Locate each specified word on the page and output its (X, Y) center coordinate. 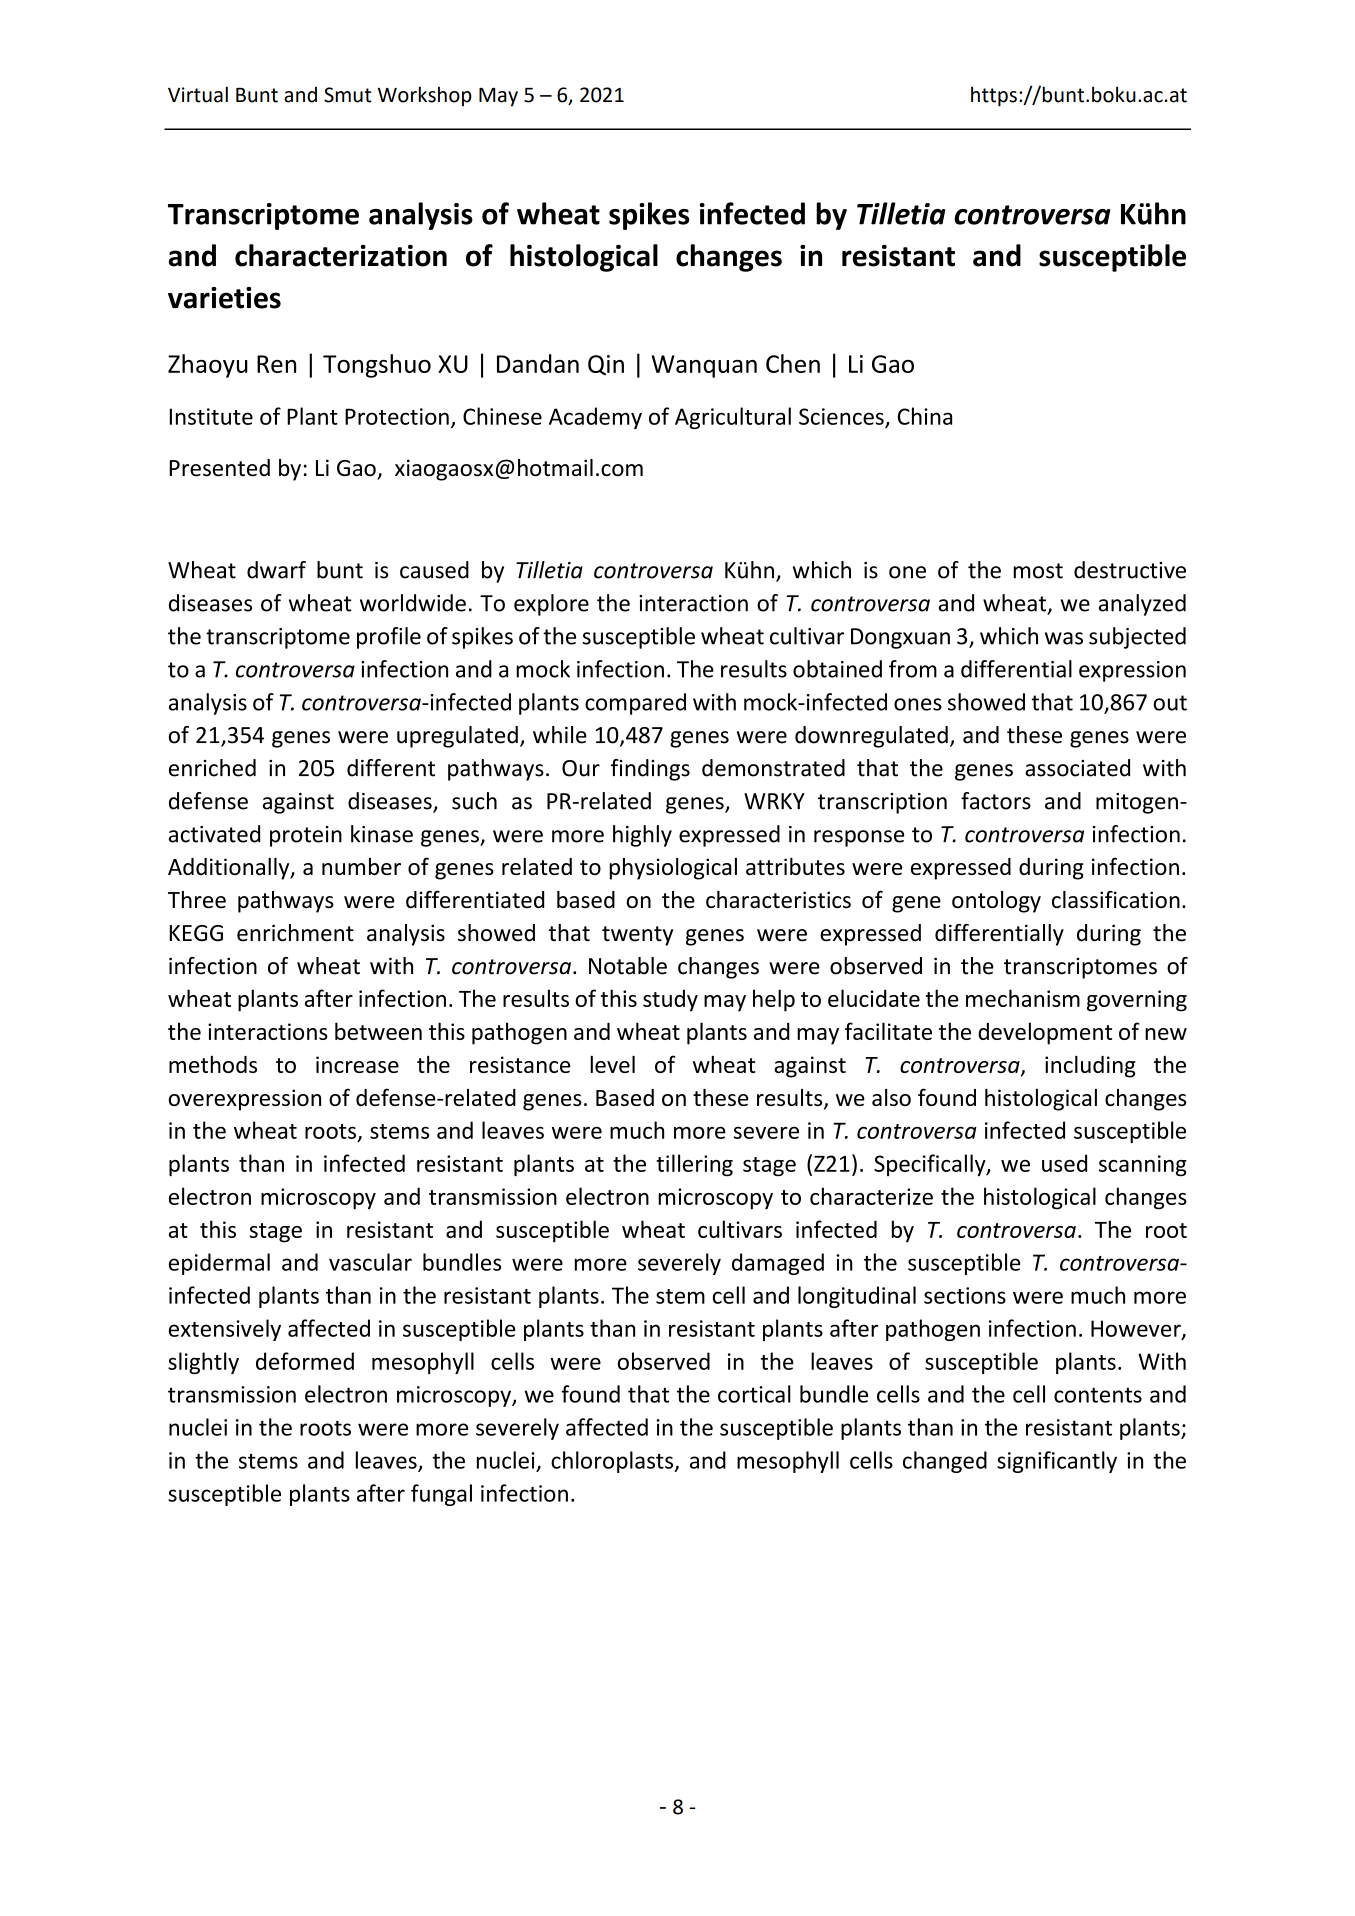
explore (551, 605)
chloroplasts (613, 1462)
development (1045, 1033)
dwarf (276, 570)
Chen (793, 363)
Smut (347, 95)
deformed (305, 1361)
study (670, 1000)
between (378, 1031)
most (1038, 571)
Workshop (425, 96)
